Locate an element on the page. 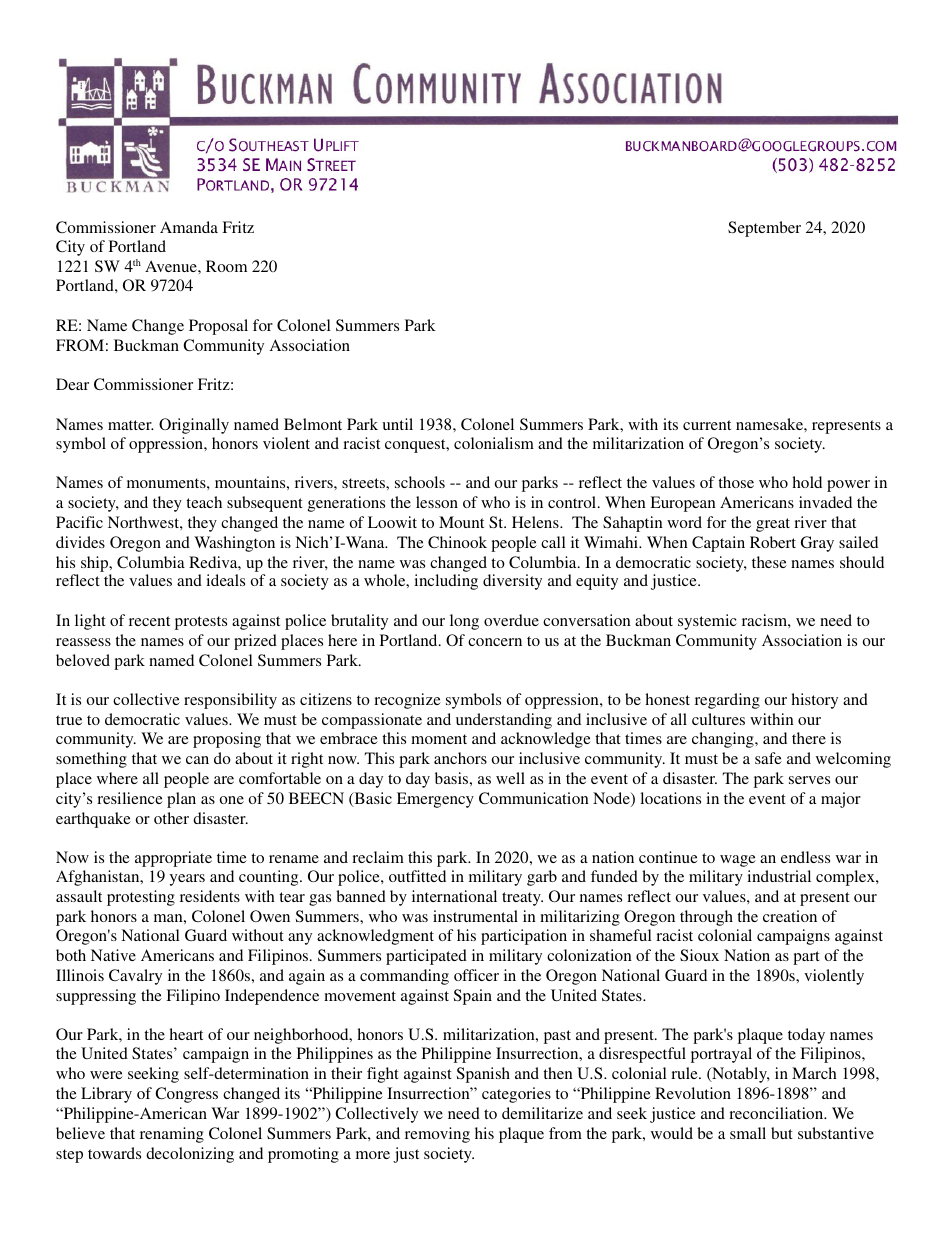 This image has width=952, height=1233. renaming is located at coordinates (172, 1135).
